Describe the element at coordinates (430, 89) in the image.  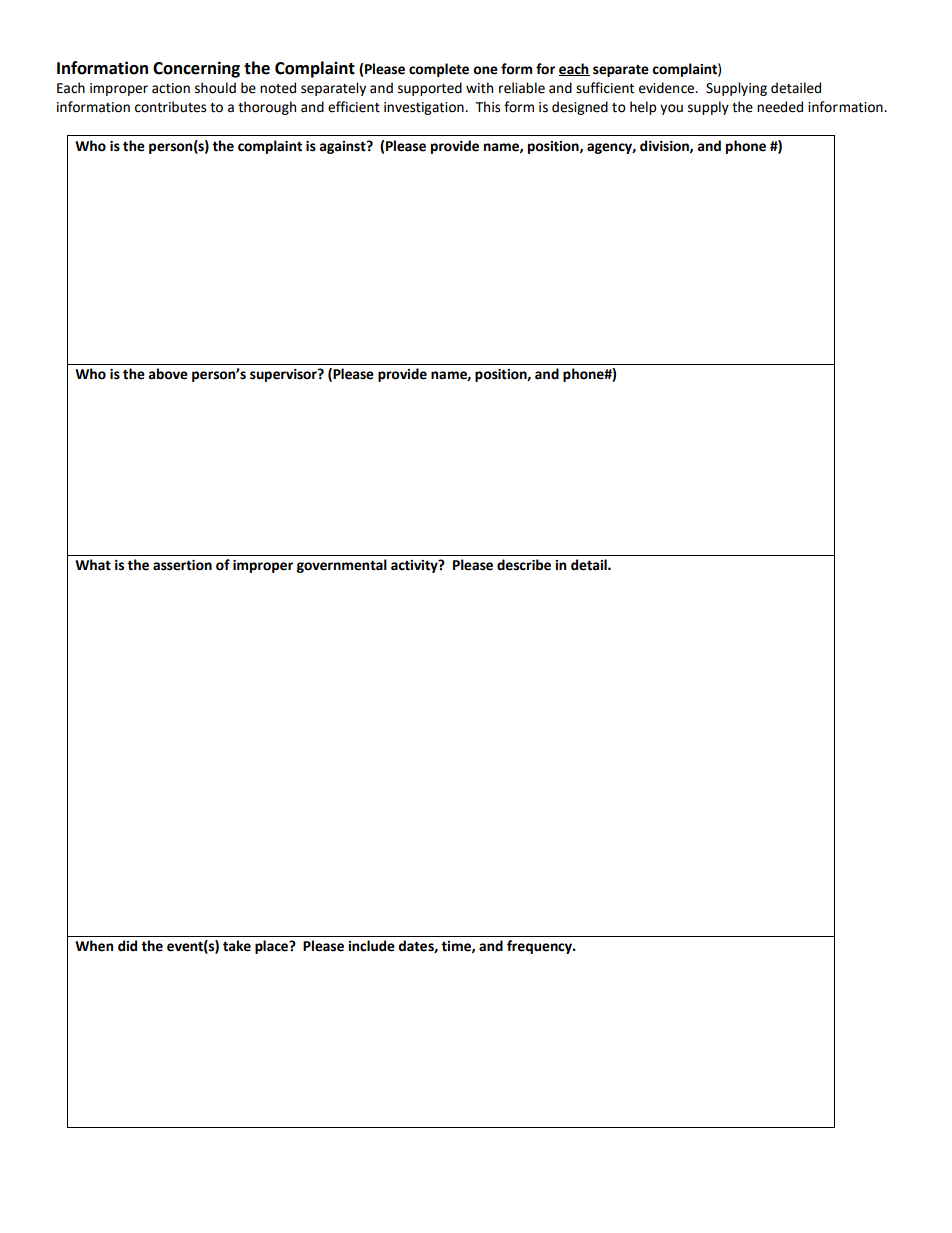
I see `supported` at that location.
